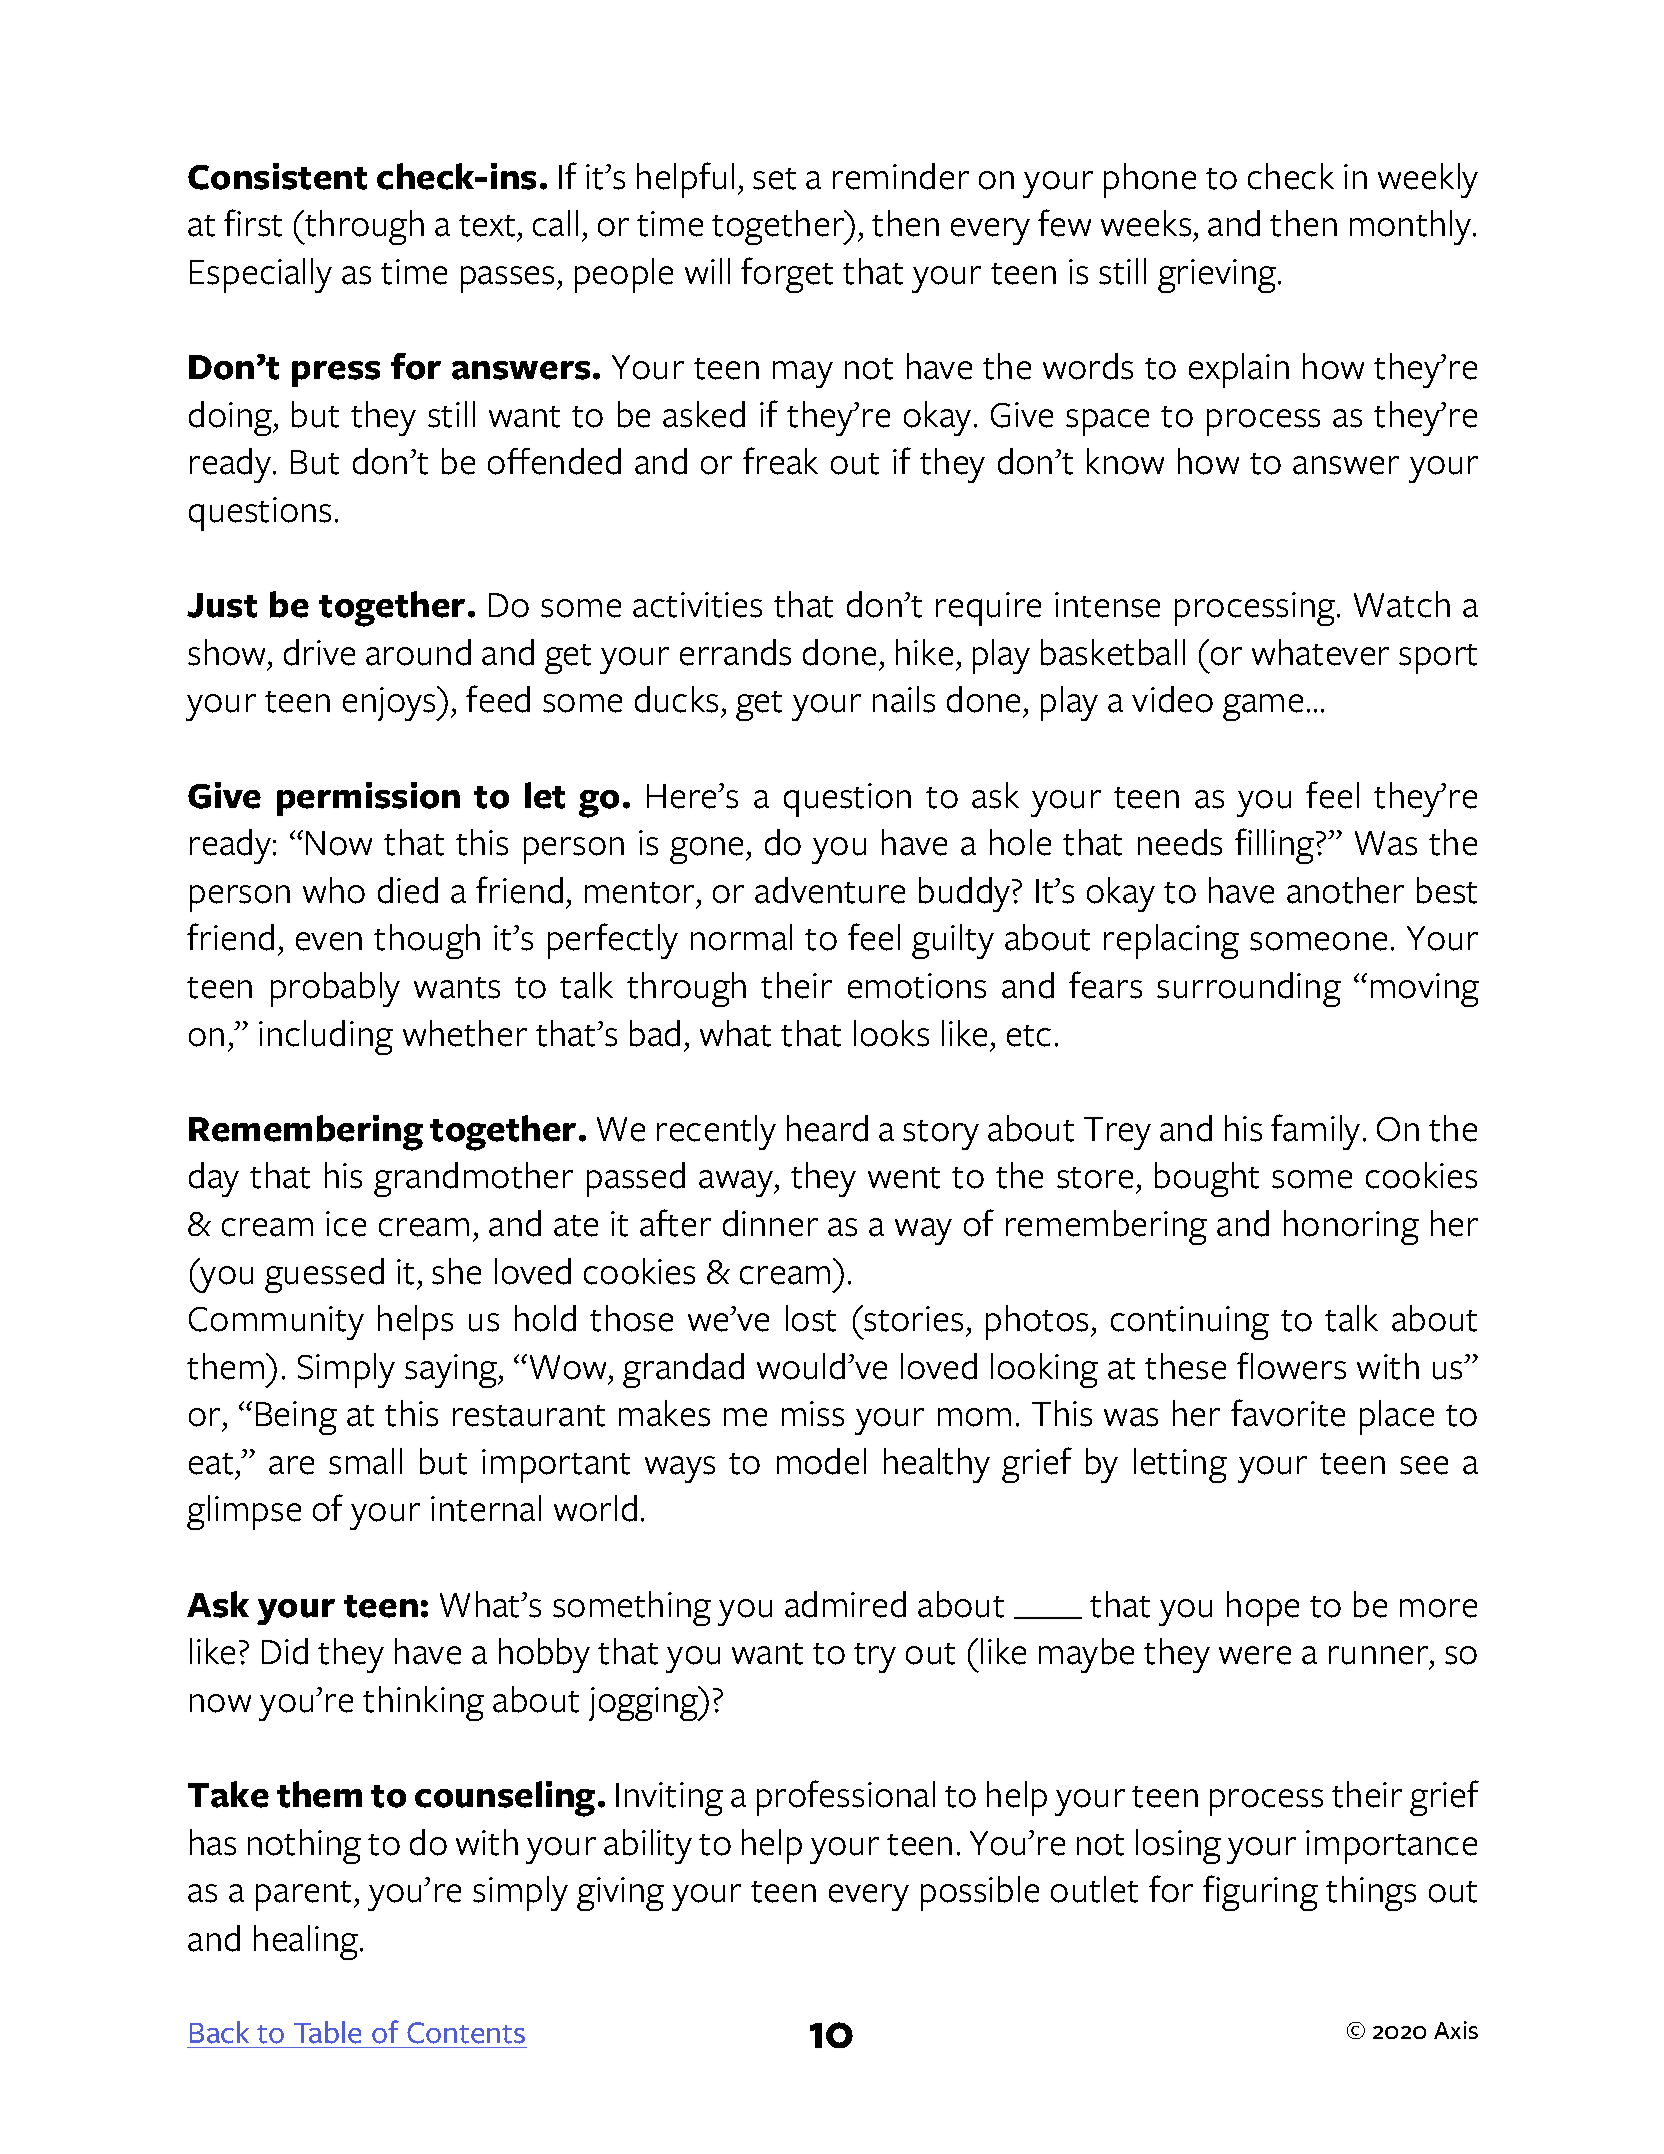 This screenshot has height=2154, width=1664. I want to click on forget, so click(787, 275).
